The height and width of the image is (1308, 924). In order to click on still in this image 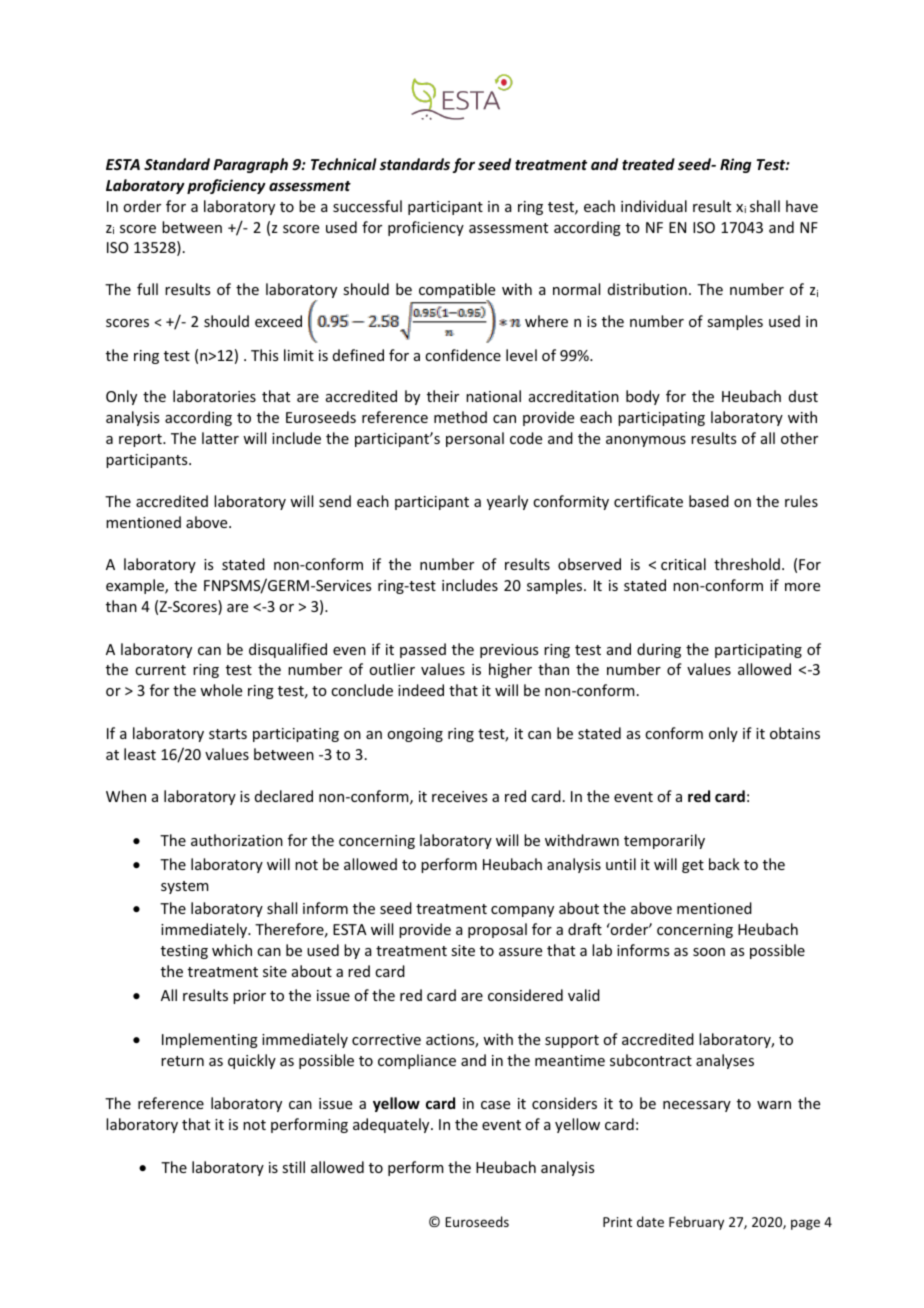, I will do `click(293, 1167)`.
